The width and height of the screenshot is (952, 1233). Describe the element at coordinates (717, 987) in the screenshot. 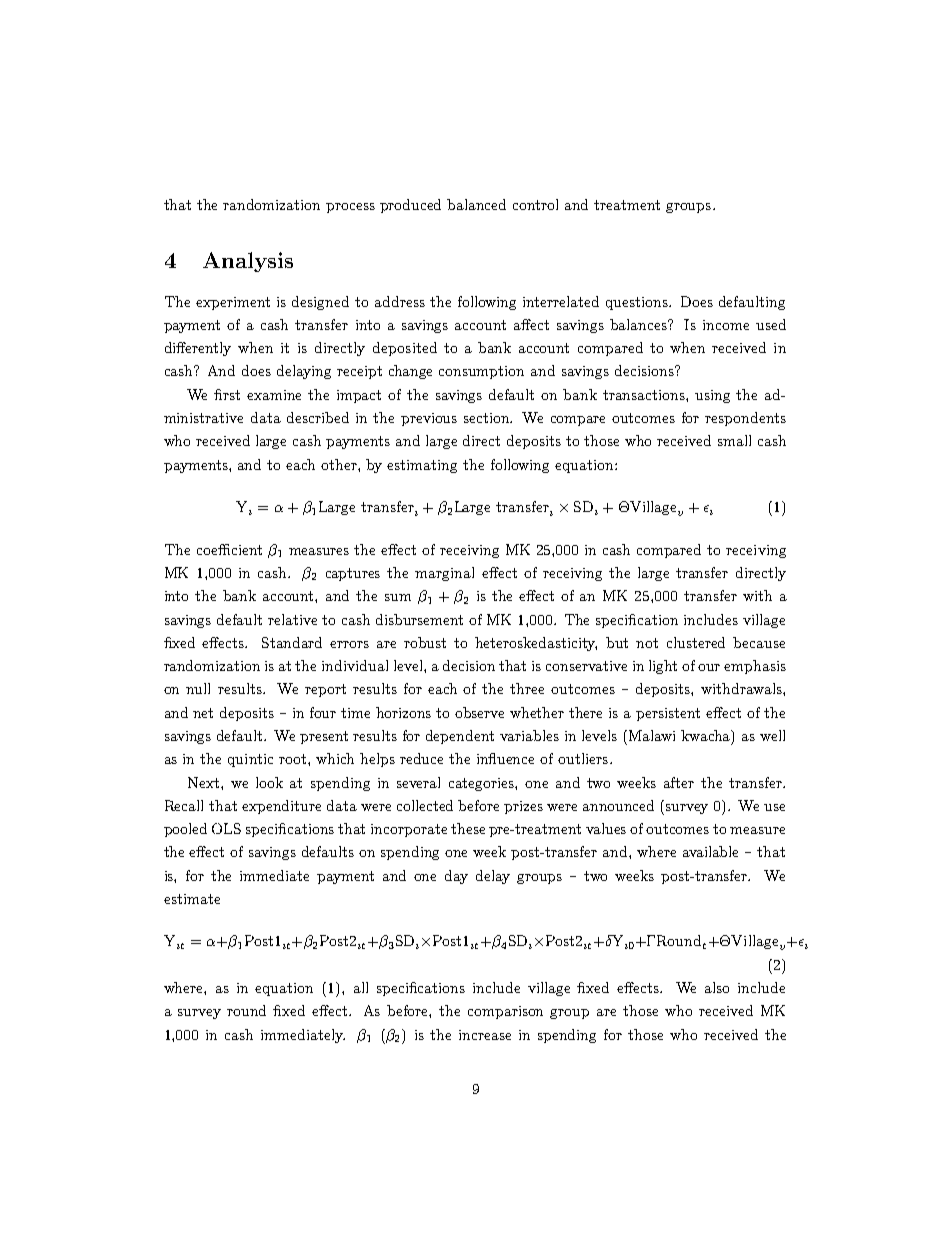

I see `also` at that location.
